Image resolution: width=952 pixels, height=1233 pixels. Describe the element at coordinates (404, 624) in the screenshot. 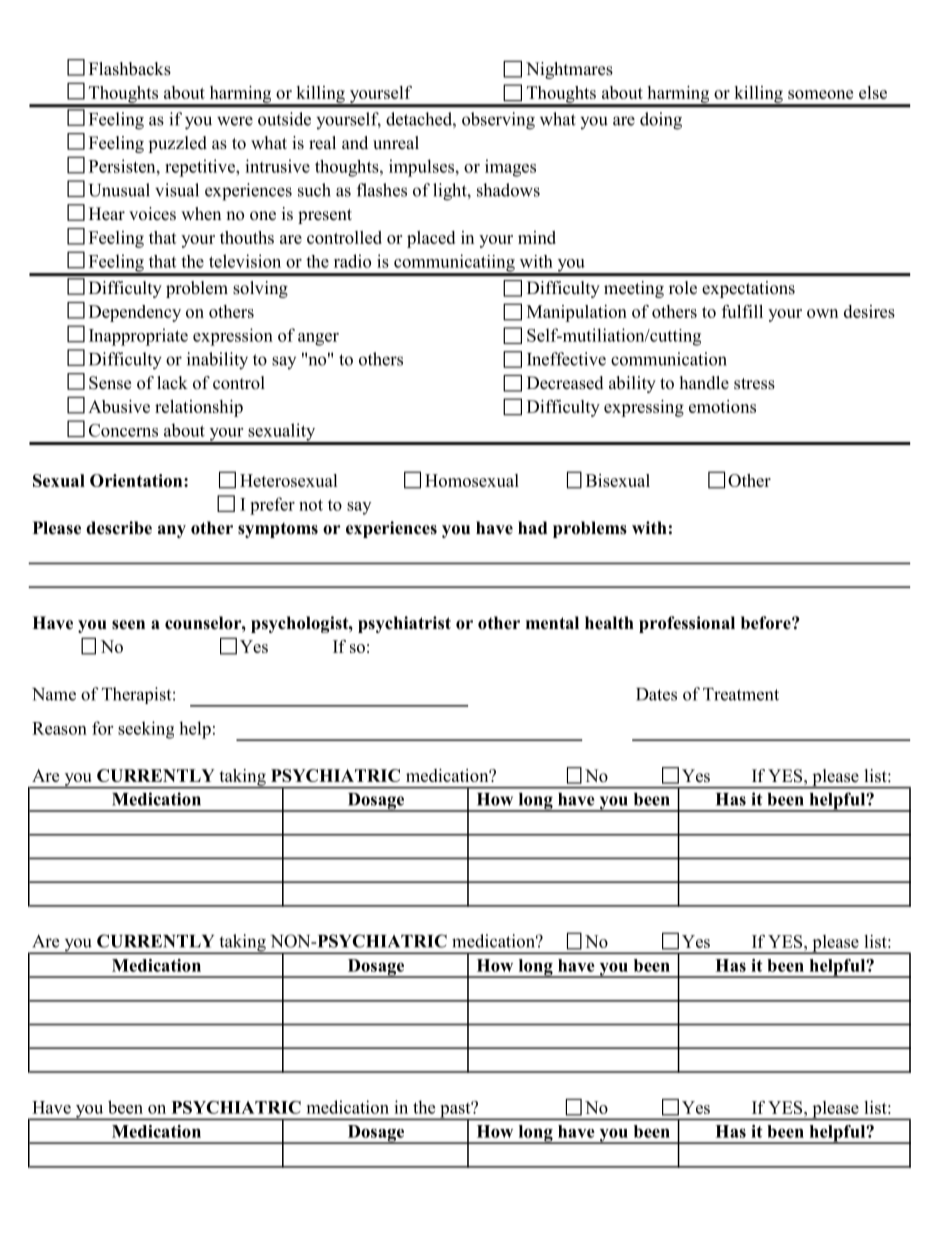

I see `psychiatrist` at that location.
